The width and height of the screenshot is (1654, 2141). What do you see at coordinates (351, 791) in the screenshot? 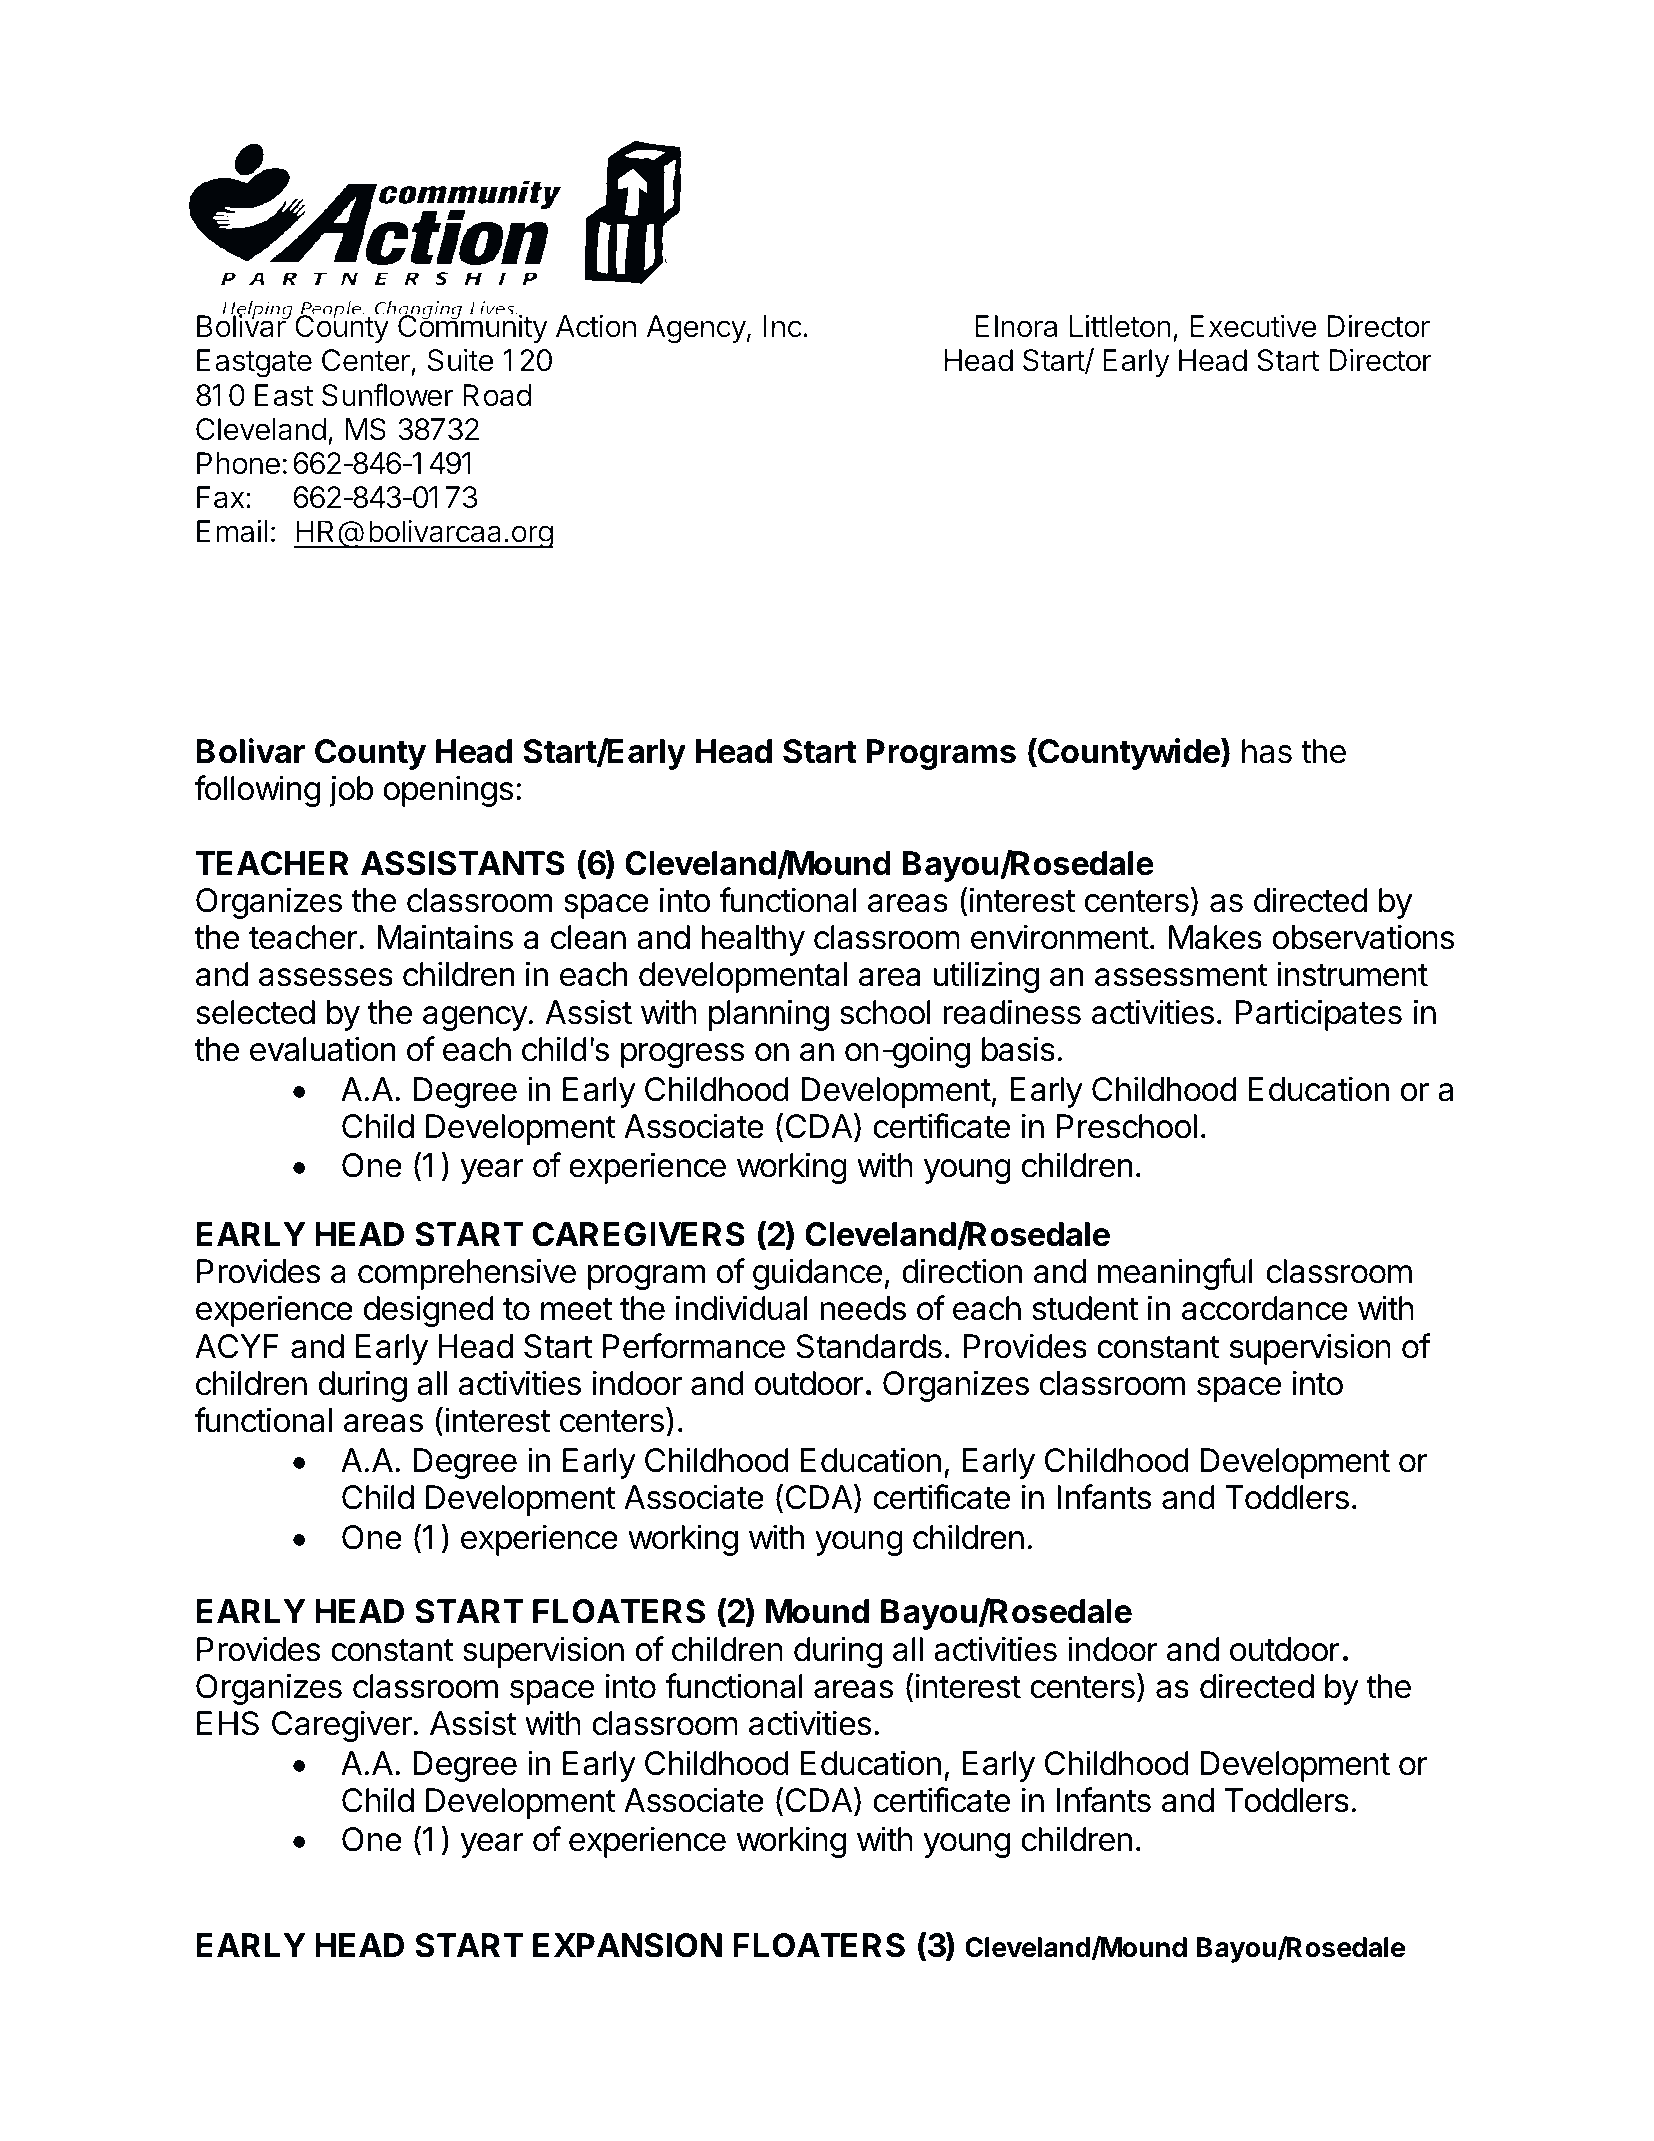
I see `job` at bounding box center [351, 791].
